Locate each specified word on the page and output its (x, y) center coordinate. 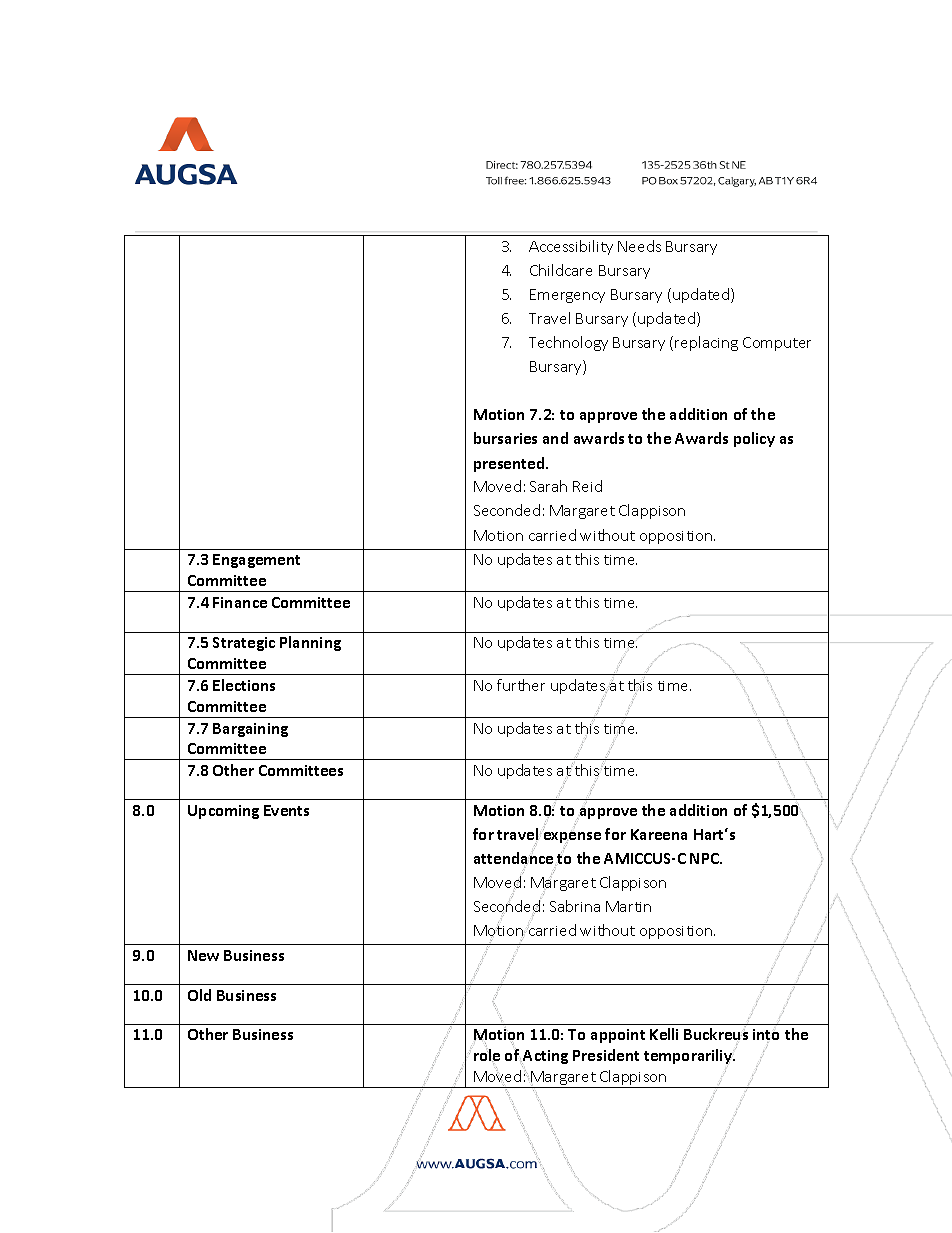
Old (199, 995)
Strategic (244, 644)
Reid (587, 486)
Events (286, 810)
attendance (513, 858)
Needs (639, 246)
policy (754, 439)
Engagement (256, 561)
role (487, 1056)
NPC (705, 858)
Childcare (561, 270)
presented (510, 464)
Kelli (664, 1034)
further (521, 685)
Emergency (567, 296)
